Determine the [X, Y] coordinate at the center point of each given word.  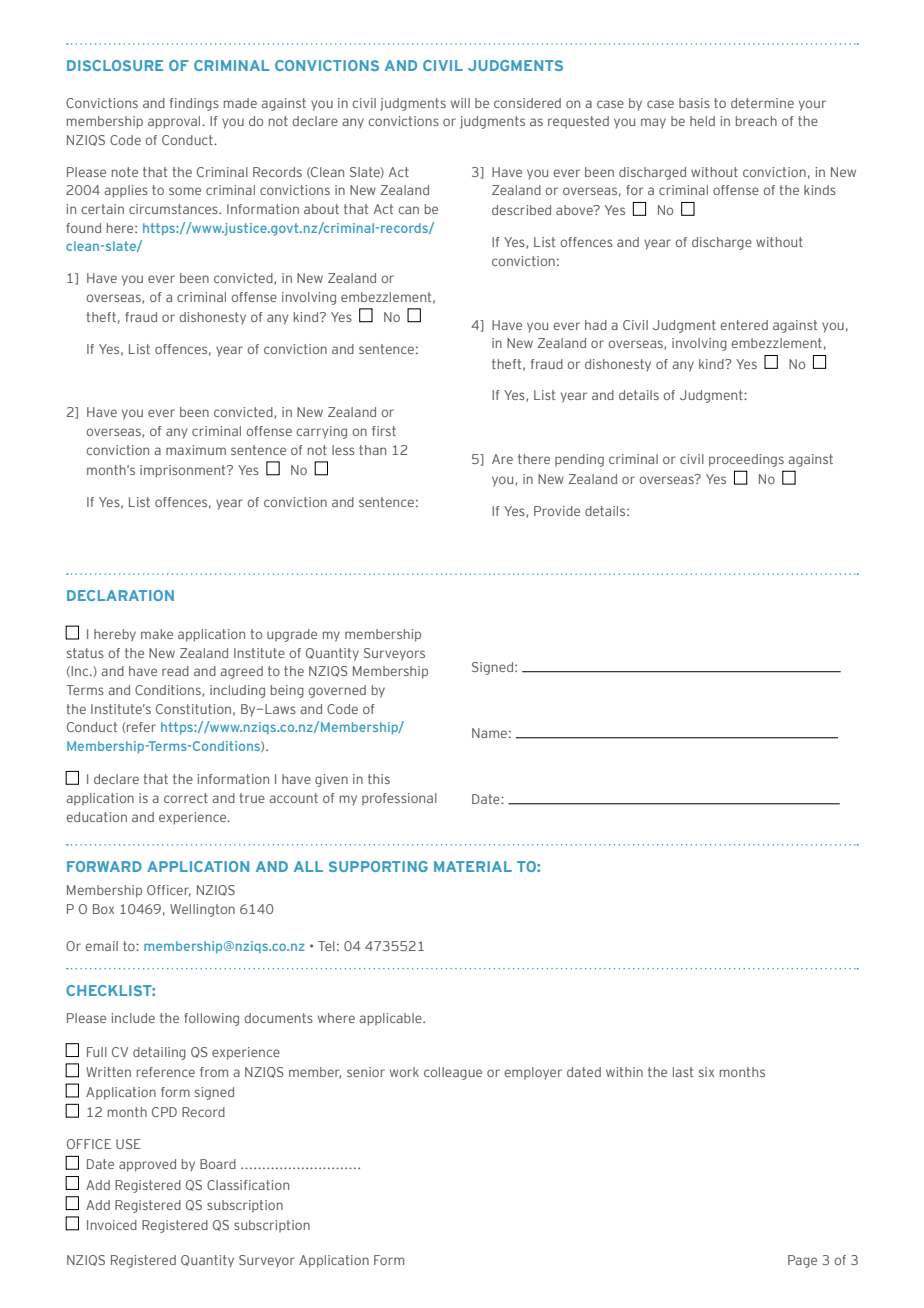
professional [399, 799]
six [706, 1072]
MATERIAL [473, 866]
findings [194, 104]
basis [694, 103]
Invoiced [112, 1225]
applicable [391, 1019]
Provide [557, 511]
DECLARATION [120, 595]
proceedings [746, 460]
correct [186, 798]
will [460, 103]
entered [744, 325]
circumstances [174, 209]
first [384, 431]
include [133, 1018]
